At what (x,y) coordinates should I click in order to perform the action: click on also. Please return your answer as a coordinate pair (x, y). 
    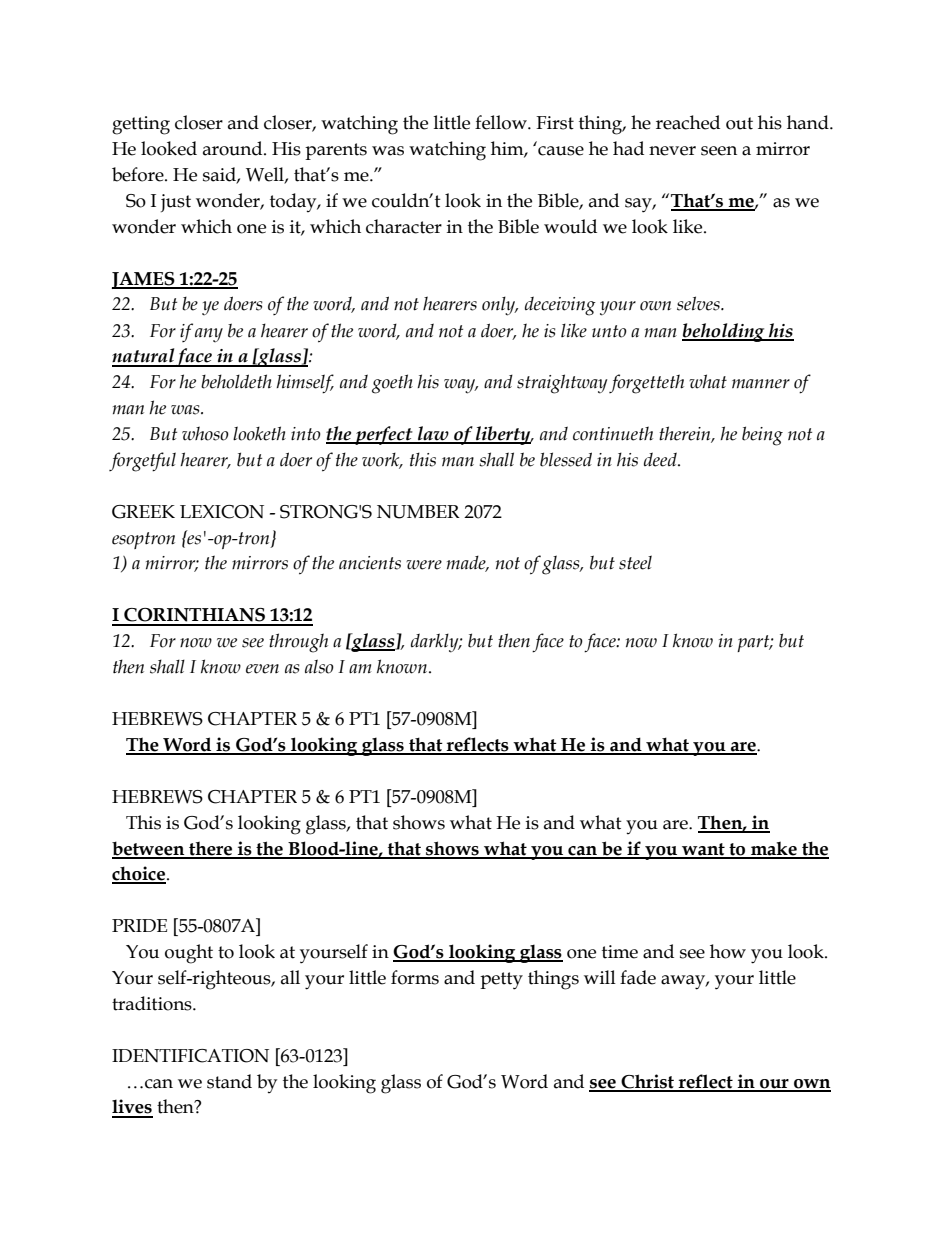
    Looking at the image, I should click on (319, 666).
